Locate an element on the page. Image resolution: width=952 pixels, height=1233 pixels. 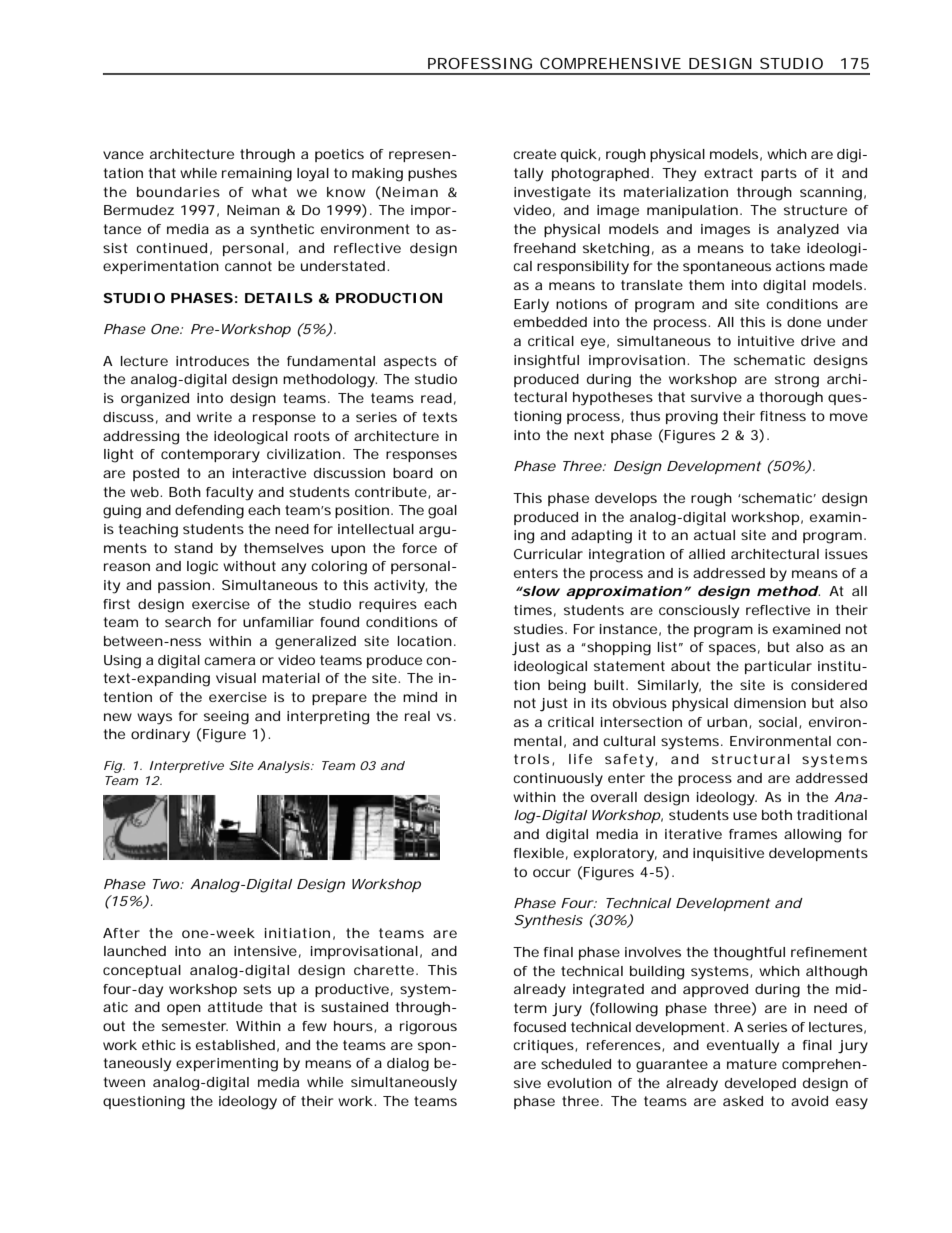
passion is located at coordinates (184, 586).
